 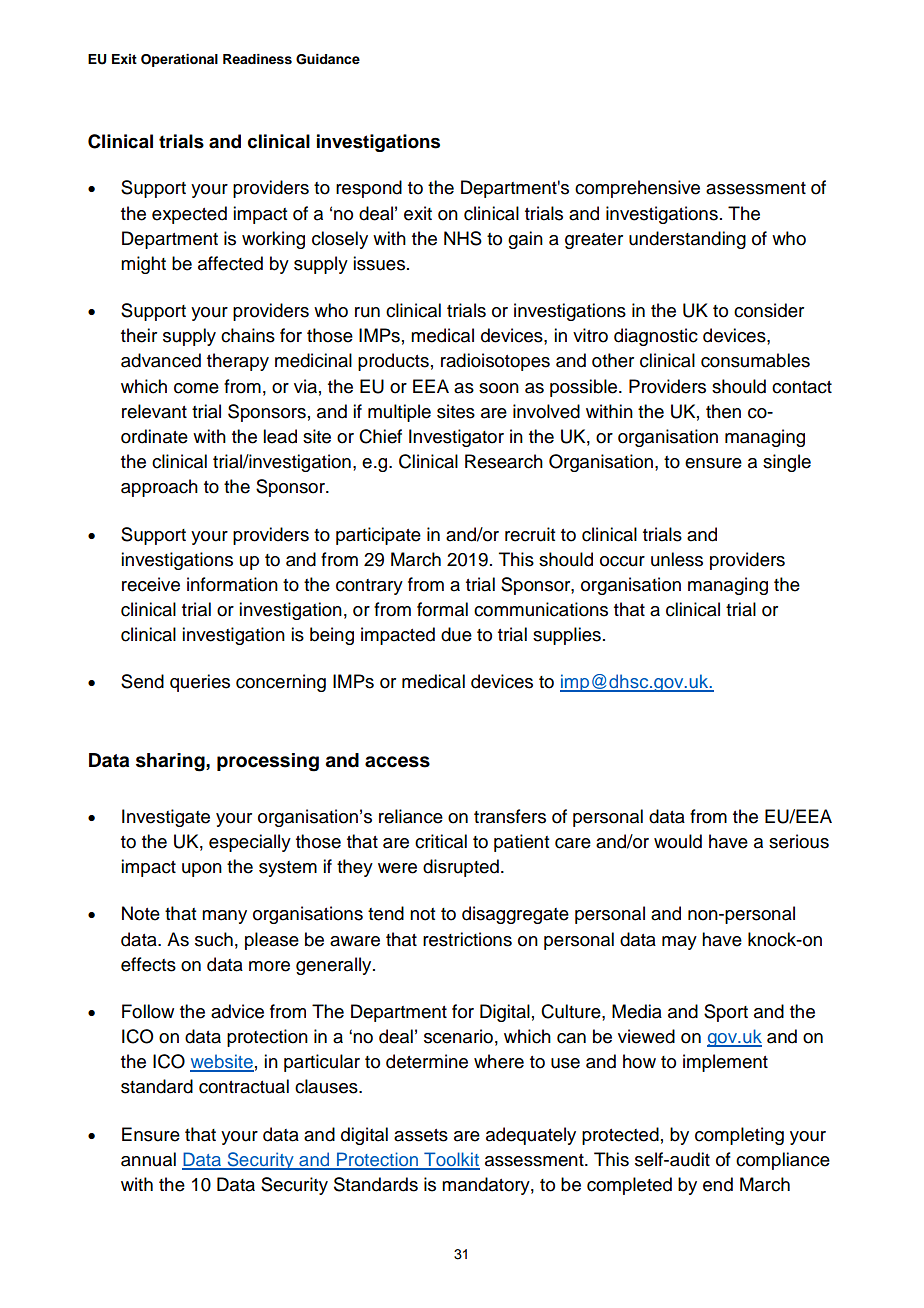 I want to click on information, so click(x=232, y=584).
